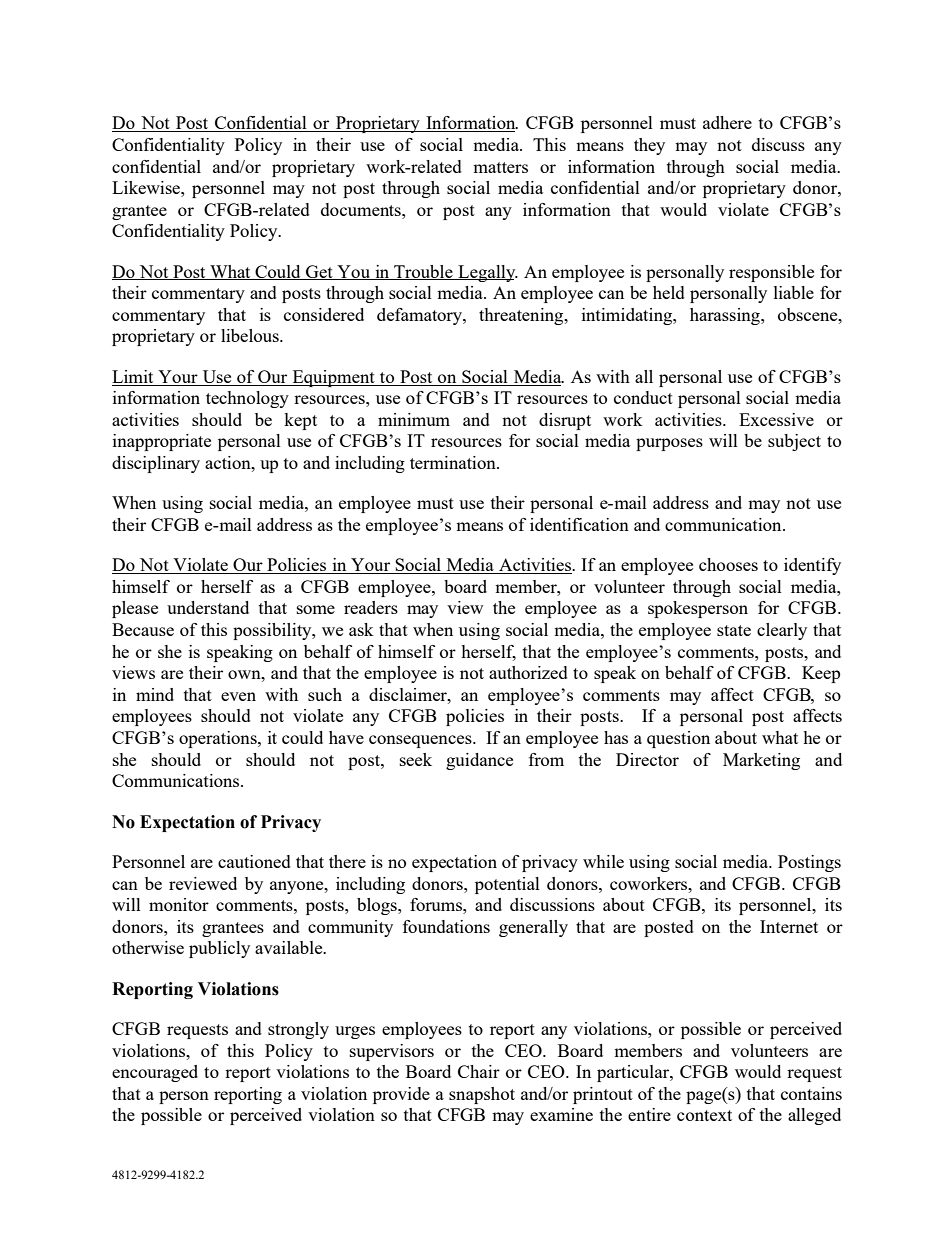 The image size is (952, 1237). What do you see at coordinates (208, 607) in the screenshot?
I see `understand` at bounding box center [208, 607].
